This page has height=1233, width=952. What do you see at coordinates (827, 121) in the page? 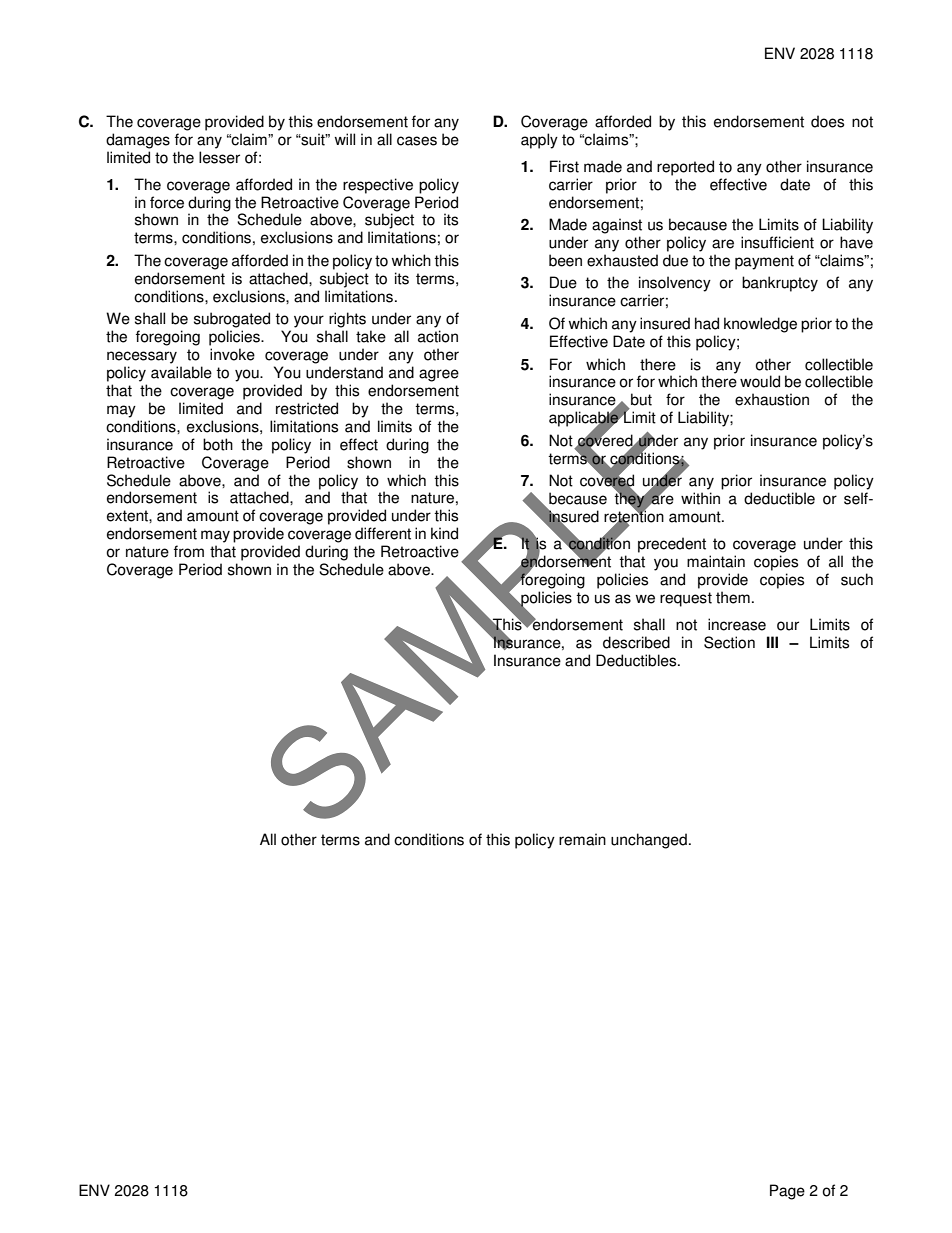
I see `does` at bounding box center [827, 121].
